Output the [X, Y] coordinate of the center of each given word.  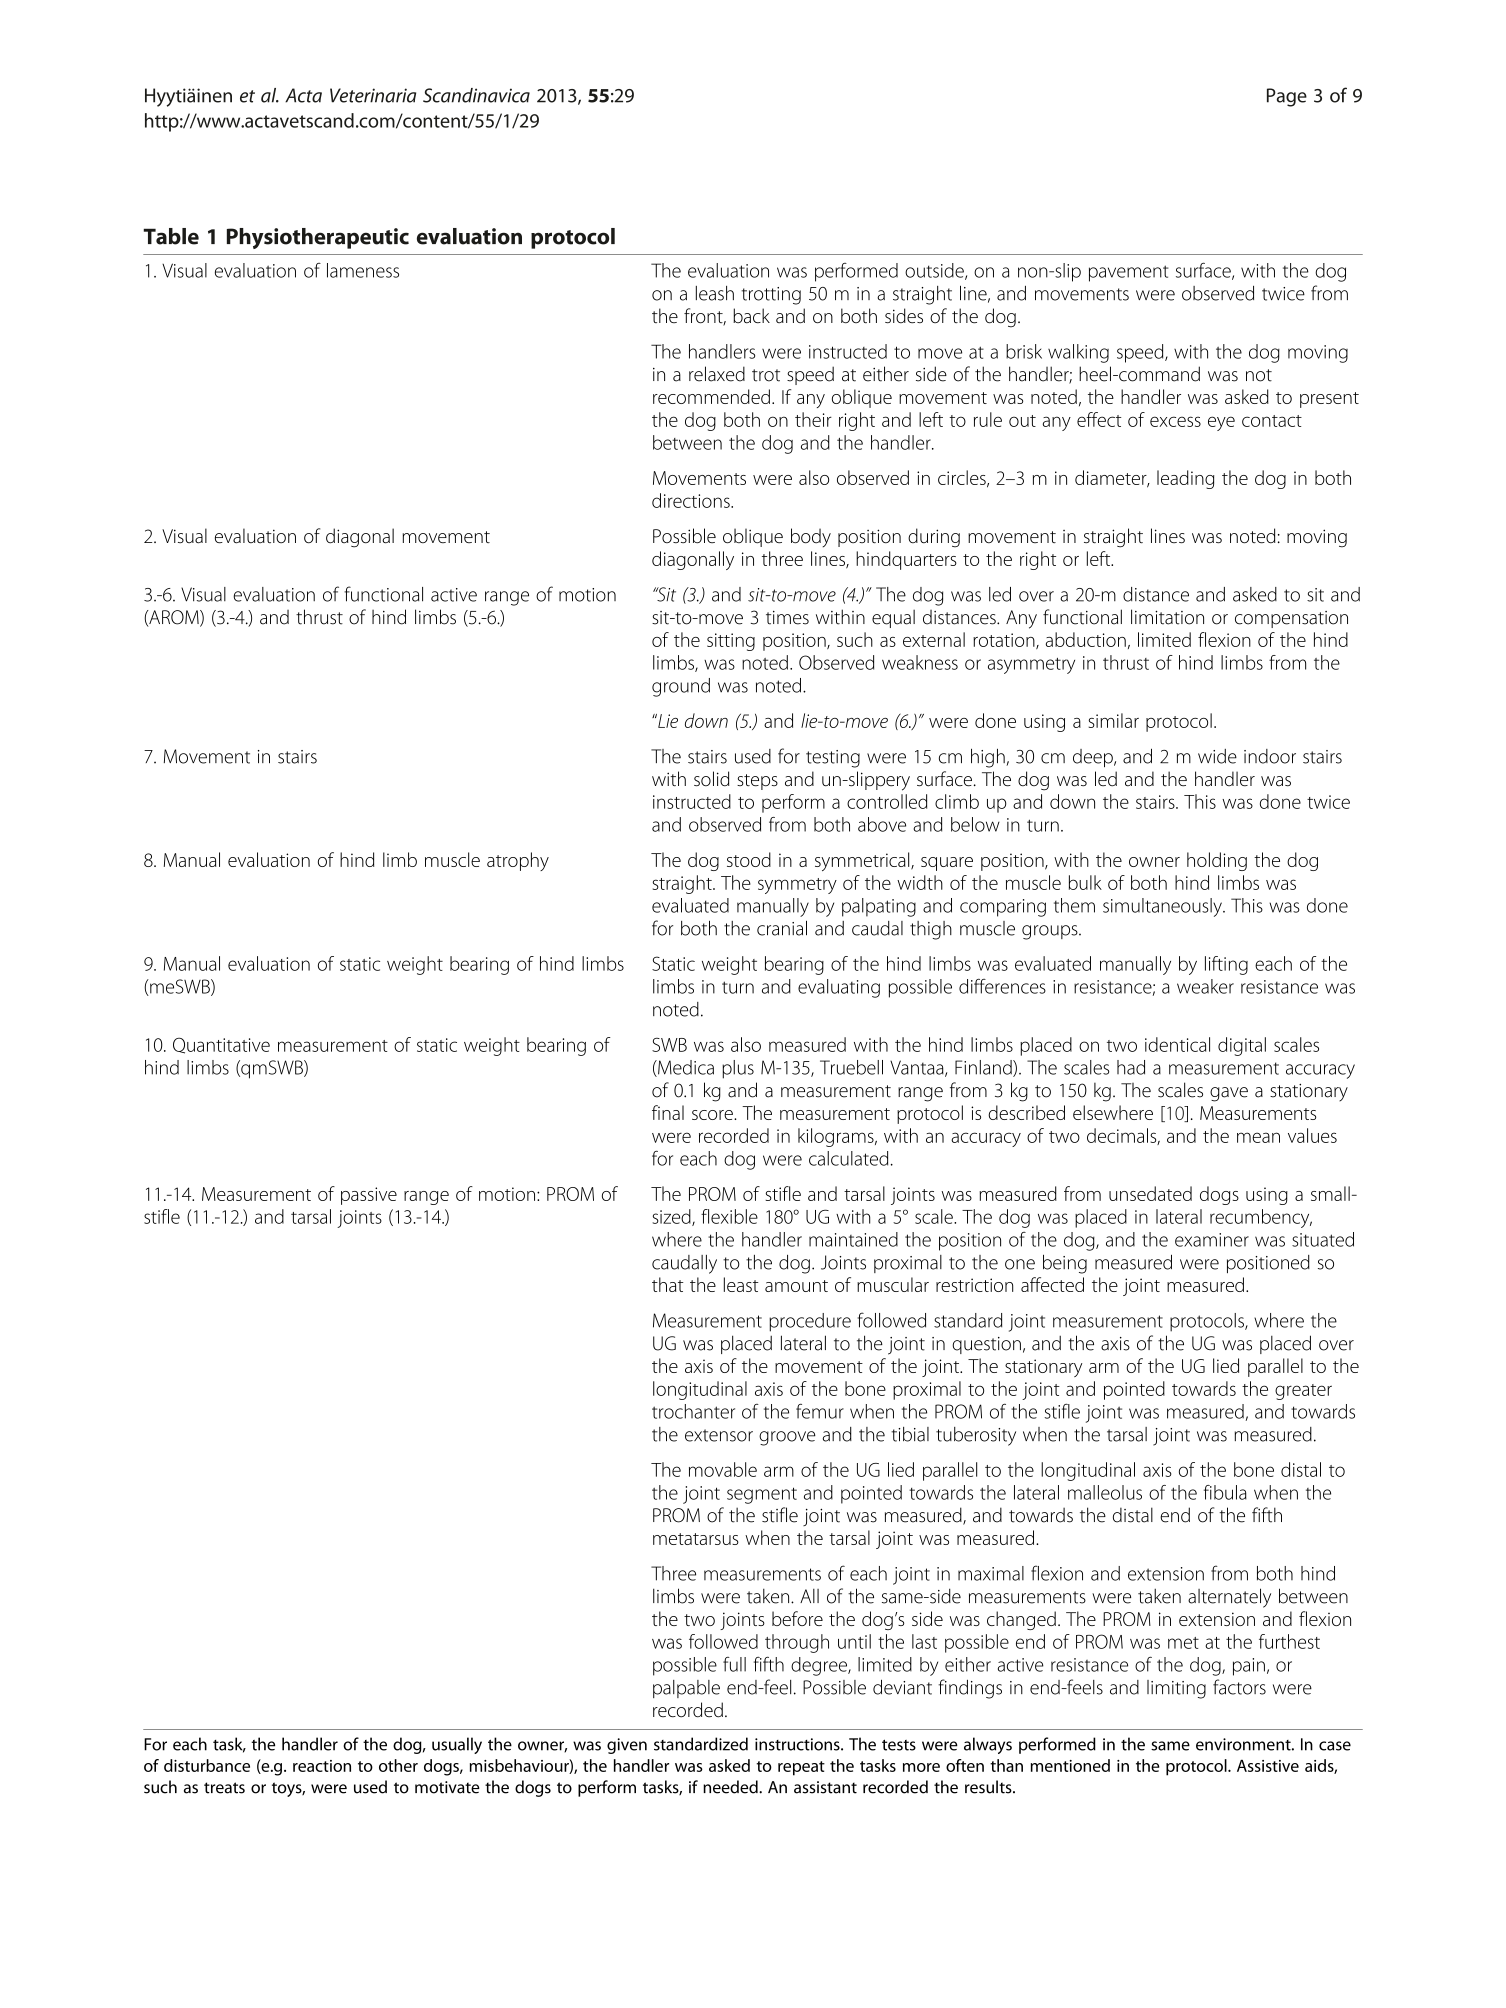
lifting [1226, 965]
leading [1185, 479]
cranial [782, 928]
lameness [363, 270]
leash [715, 293]
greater [1303, 1392]
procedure [810, 1322]
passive [369, 1196]
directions [692, 500]
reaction [322, 1766]
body [811, 537]
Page [1287, 97]
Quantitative [221, 1045]
